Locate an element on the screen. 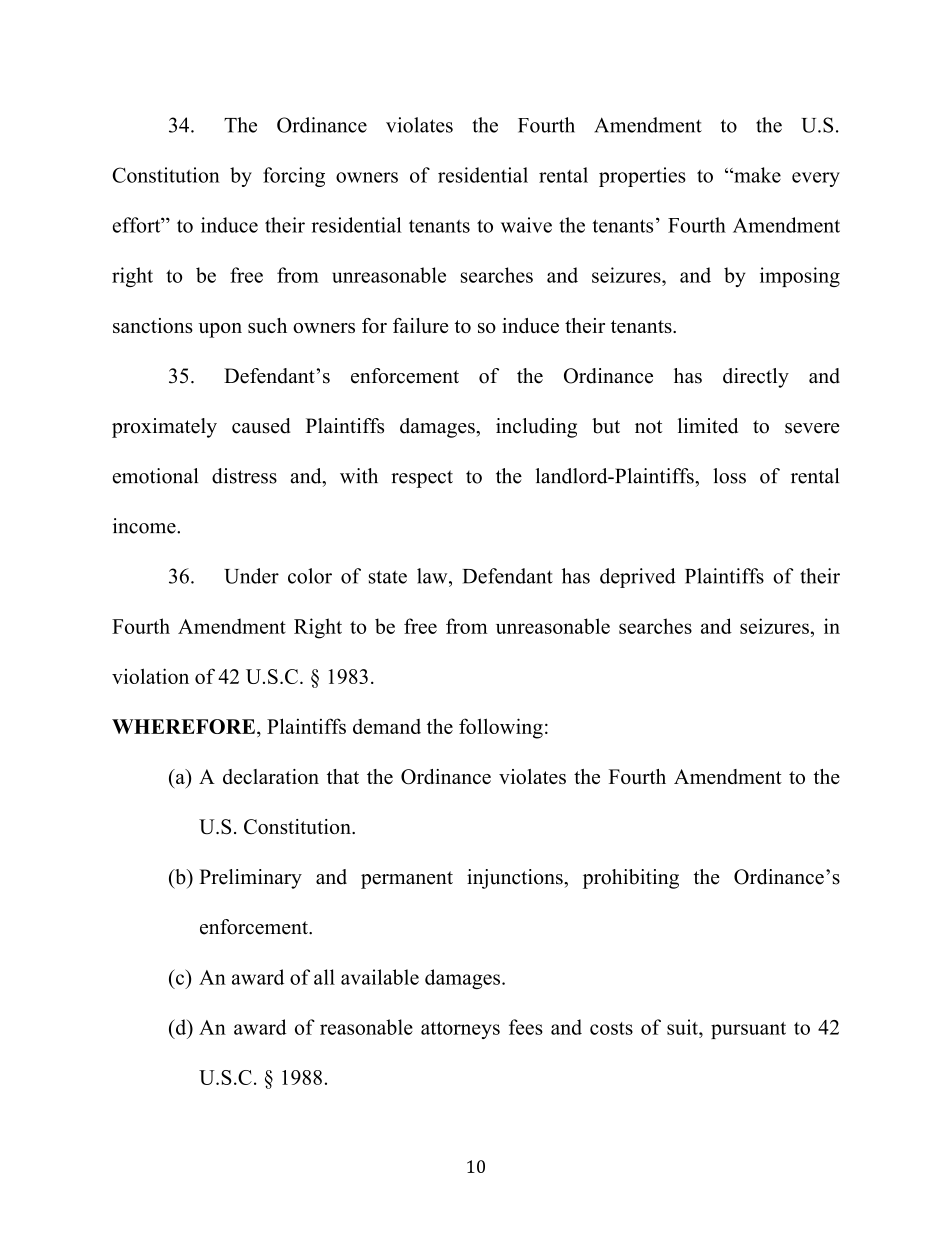  directly is located at coordinates (756, 378).
